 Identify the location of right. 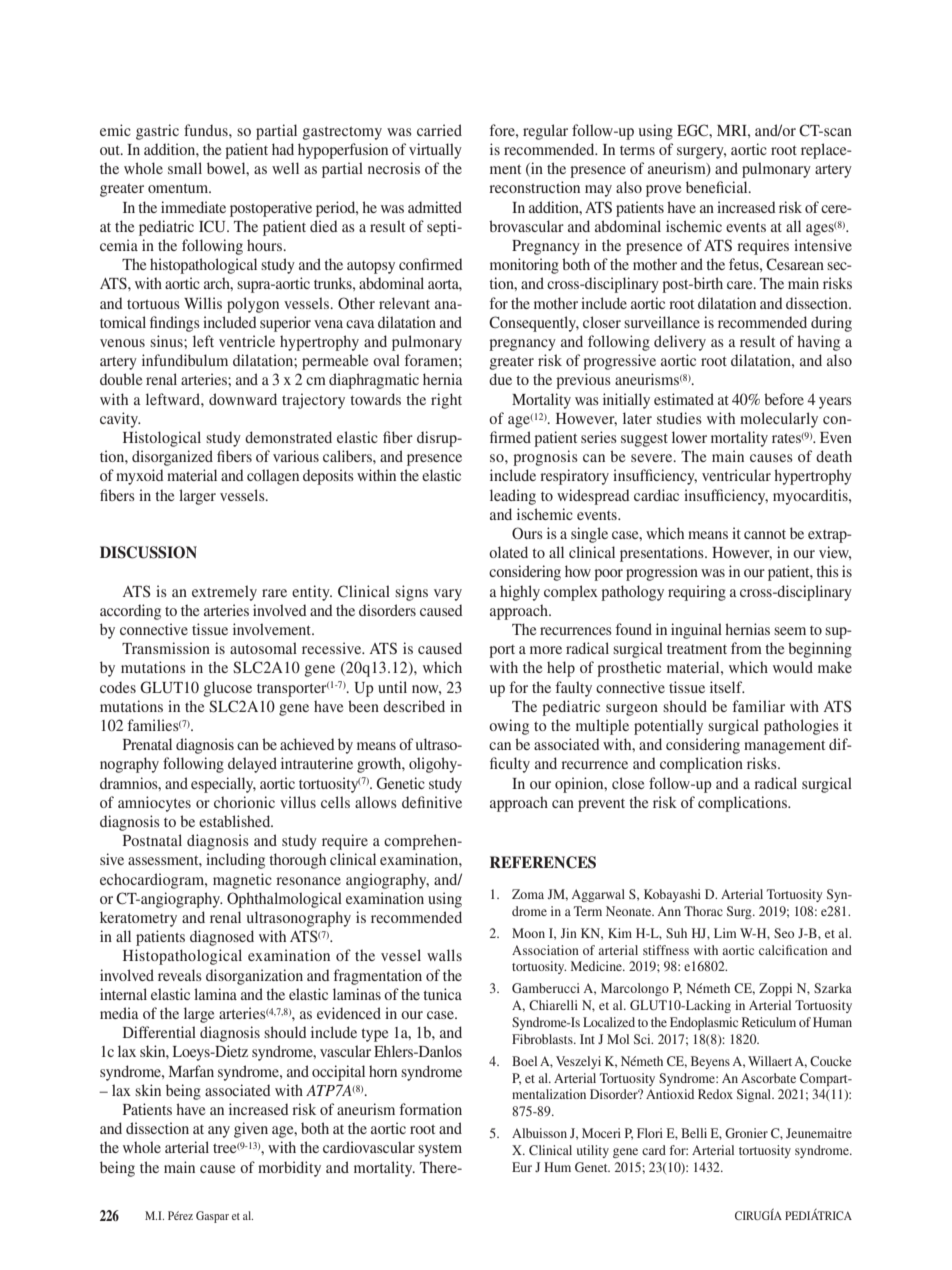
(446, 401).
